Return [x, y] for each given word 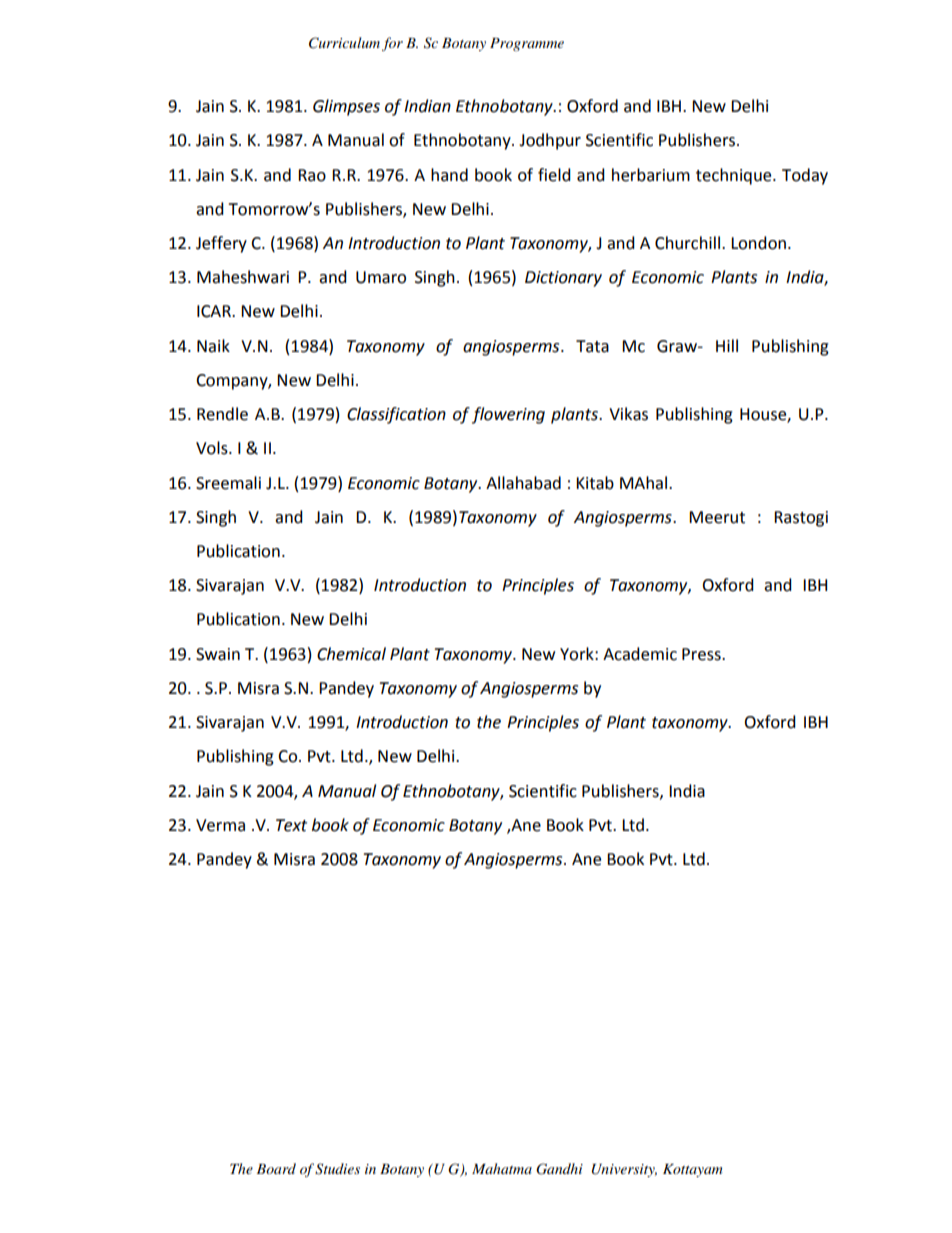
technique [735, 176]
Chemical [351, 654]
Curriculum [344, 43]
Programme [527, 44]
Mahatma [502, 1168]
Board [276, 1168]
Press [702, 654]
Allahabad [523, 483]
